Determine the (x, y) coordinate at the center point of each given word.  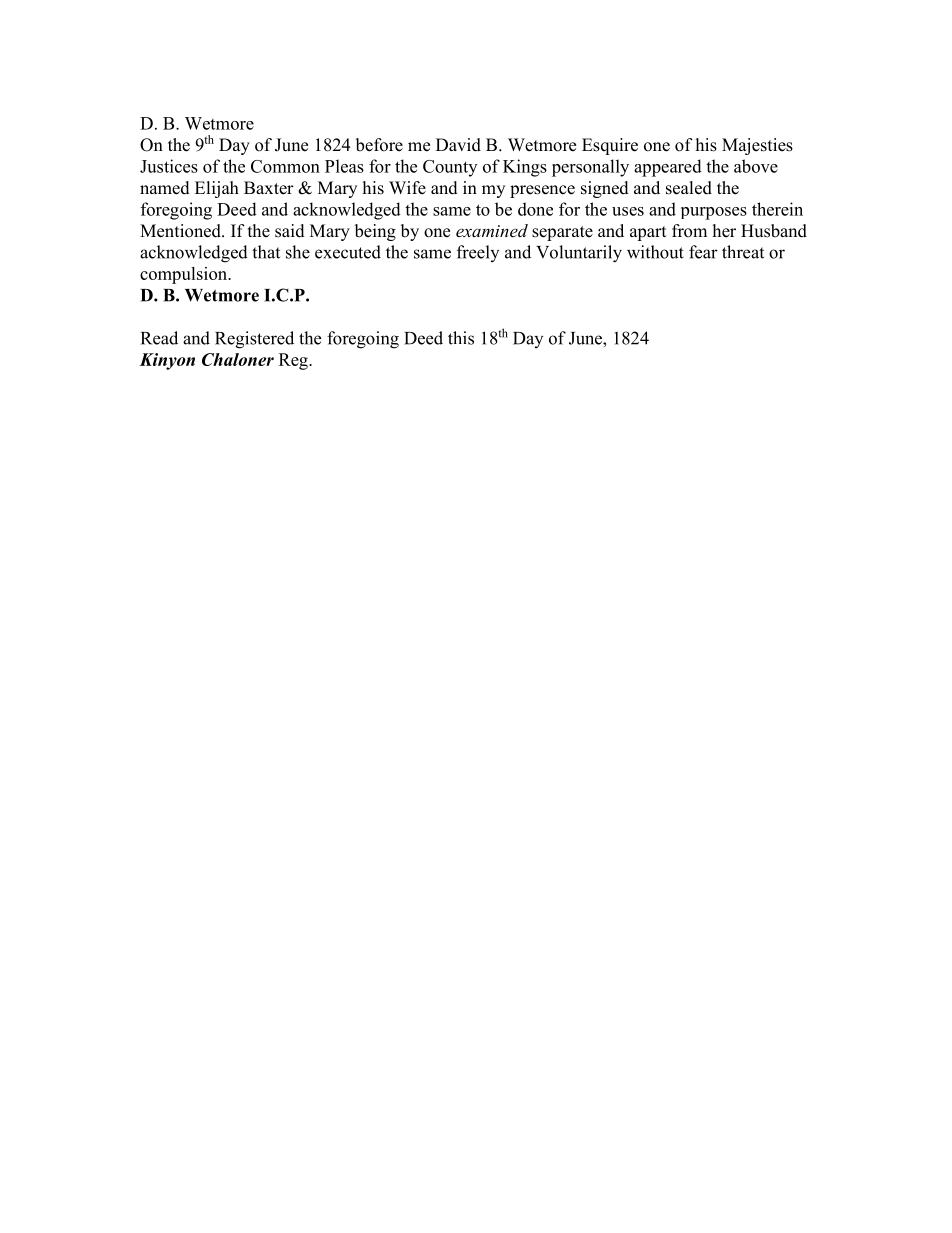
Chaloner (238, 359)
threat (743, 252)
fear (703, 252)
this (461, 338)
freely (478, 253)
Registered (254, 340)
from (689, 231)
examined (492, 230)
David (458, 145)
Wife (407, 188)
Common (285, 166)
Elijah (217, 189)
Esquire (610, 146)
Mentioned (181, 231)
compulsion (185, 275)
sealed (689, 188)
